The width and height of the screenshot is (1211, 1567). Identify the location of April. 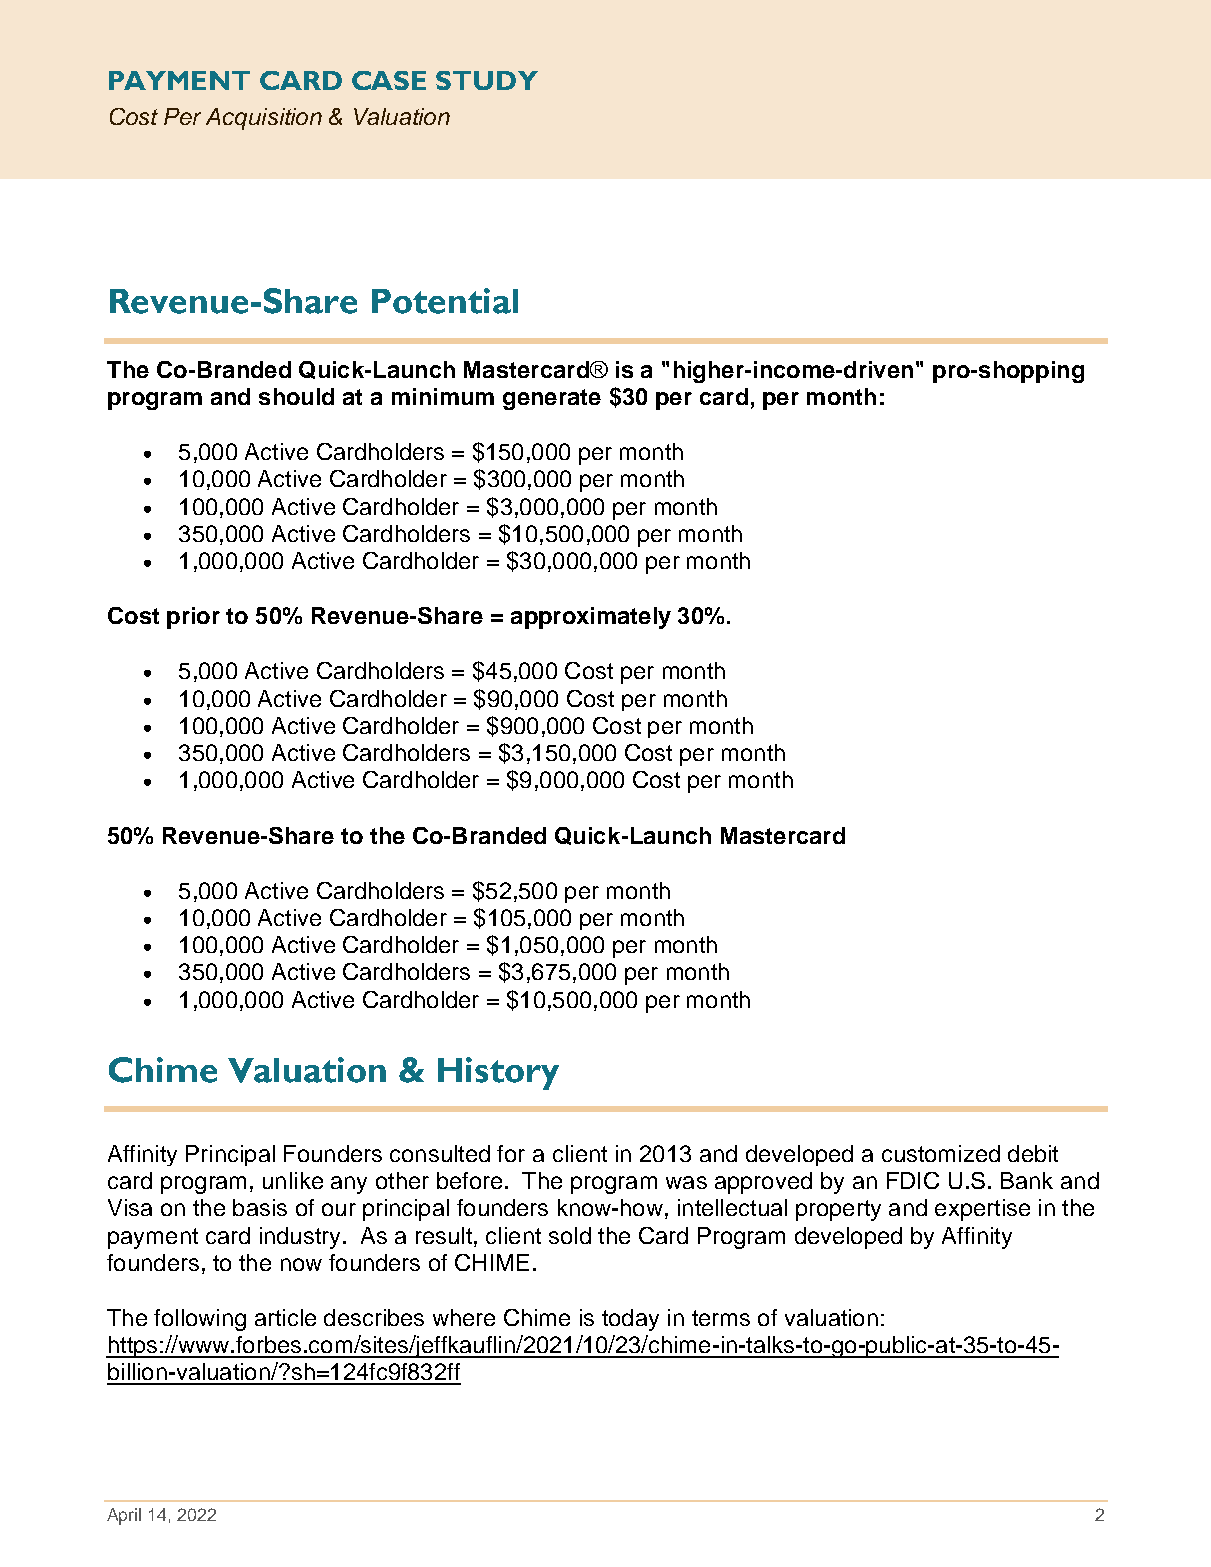
(124, 1516).
